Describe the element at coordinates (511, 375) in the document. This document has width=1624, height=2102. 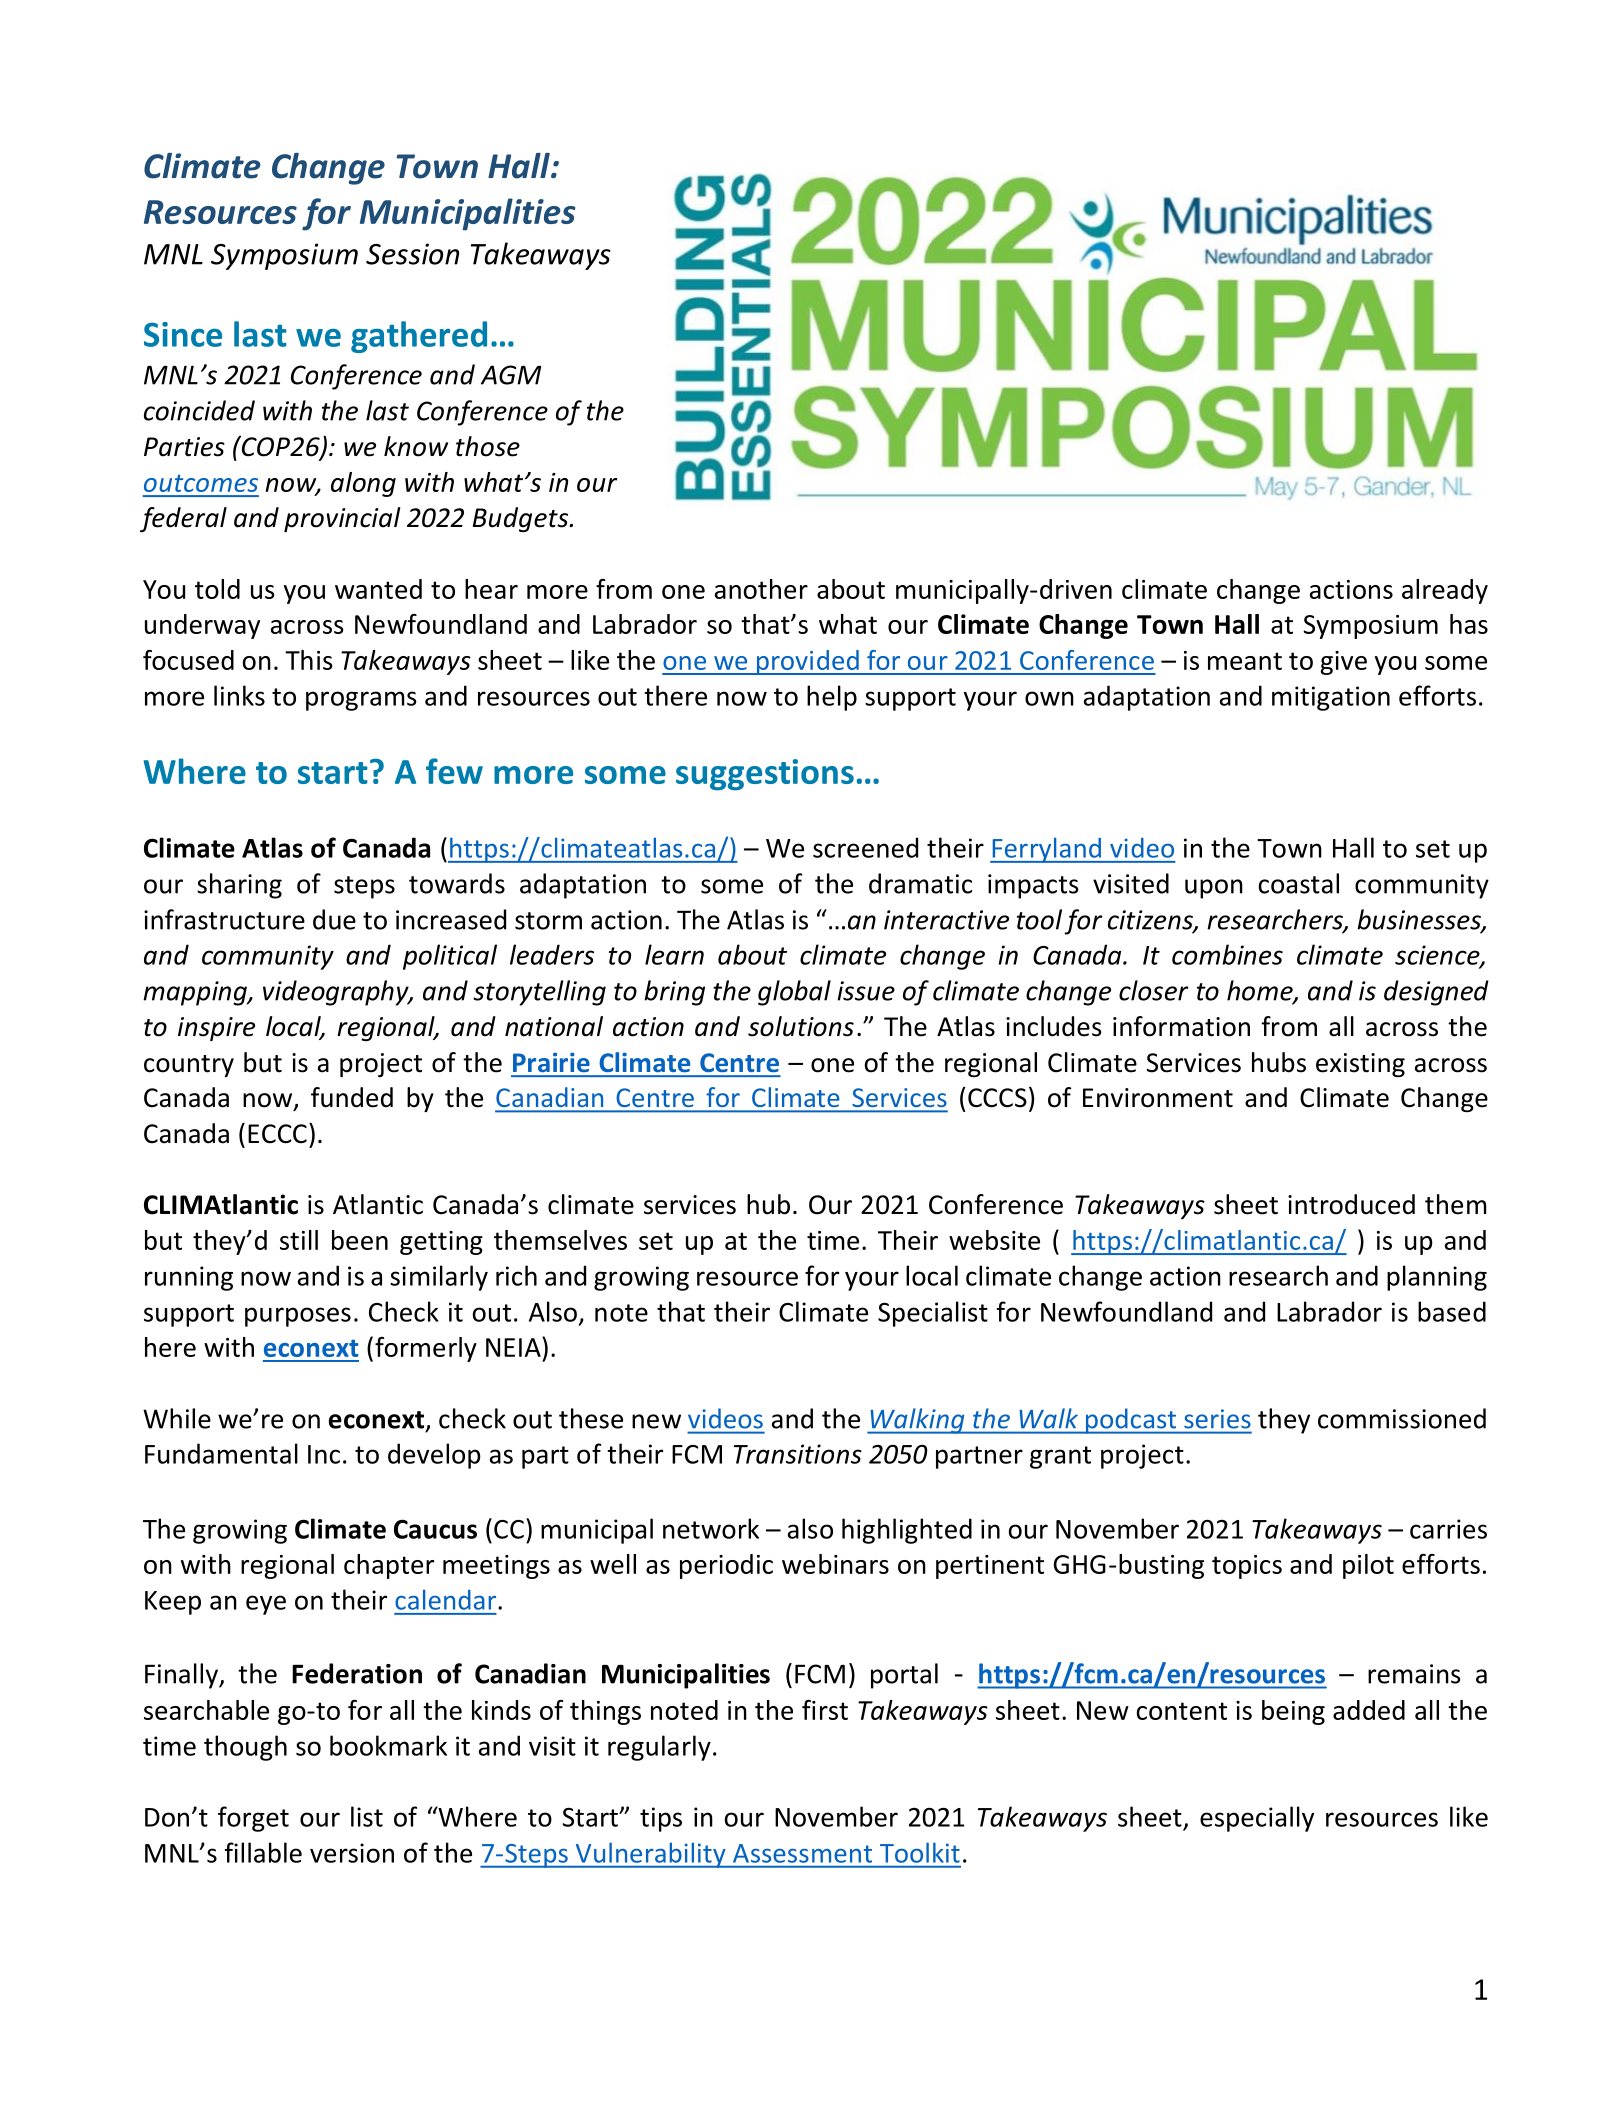
I see `AGM` at that location.
